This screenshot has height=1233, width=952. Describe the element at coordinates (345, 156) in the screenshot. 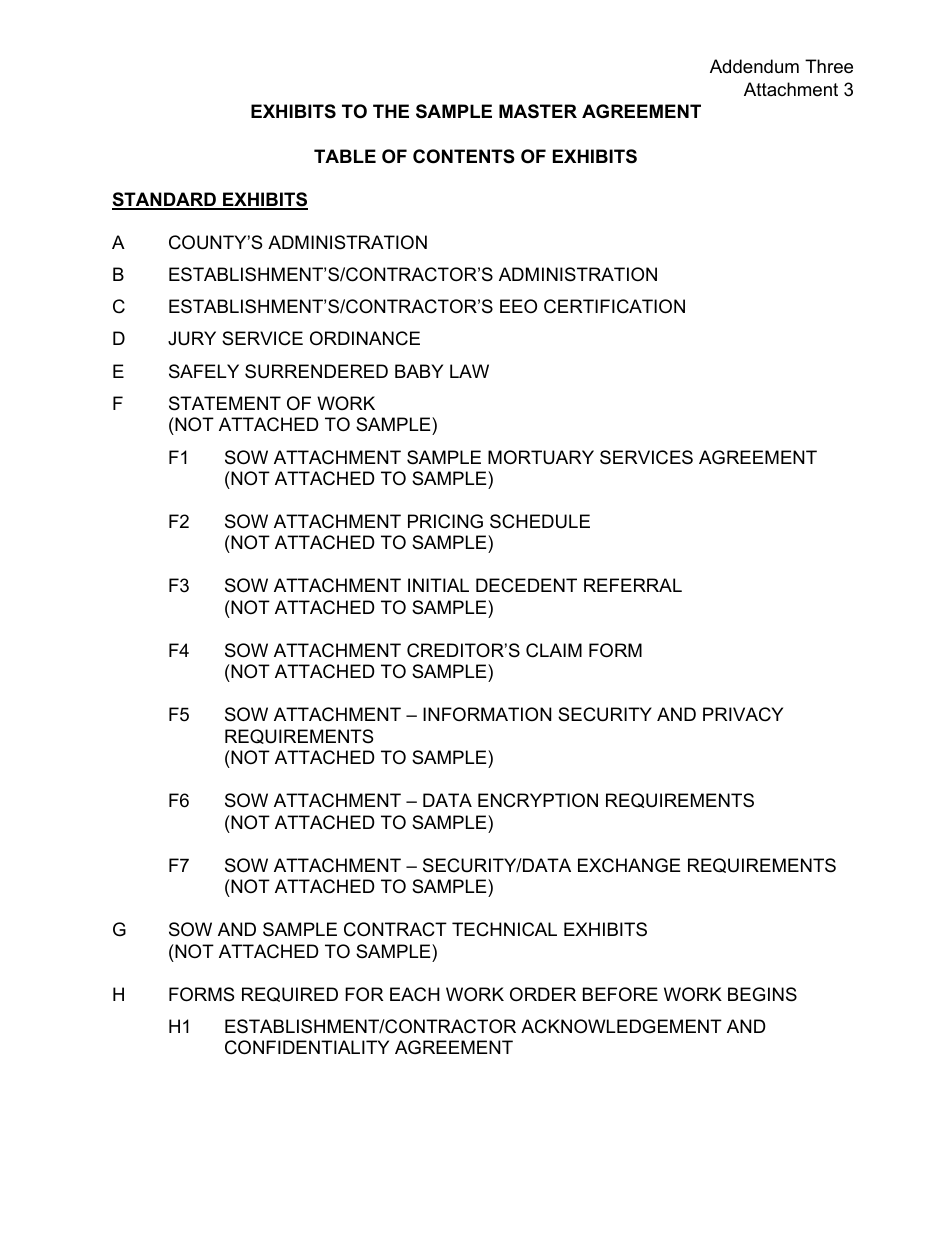

I see `TABLE` at that location.
